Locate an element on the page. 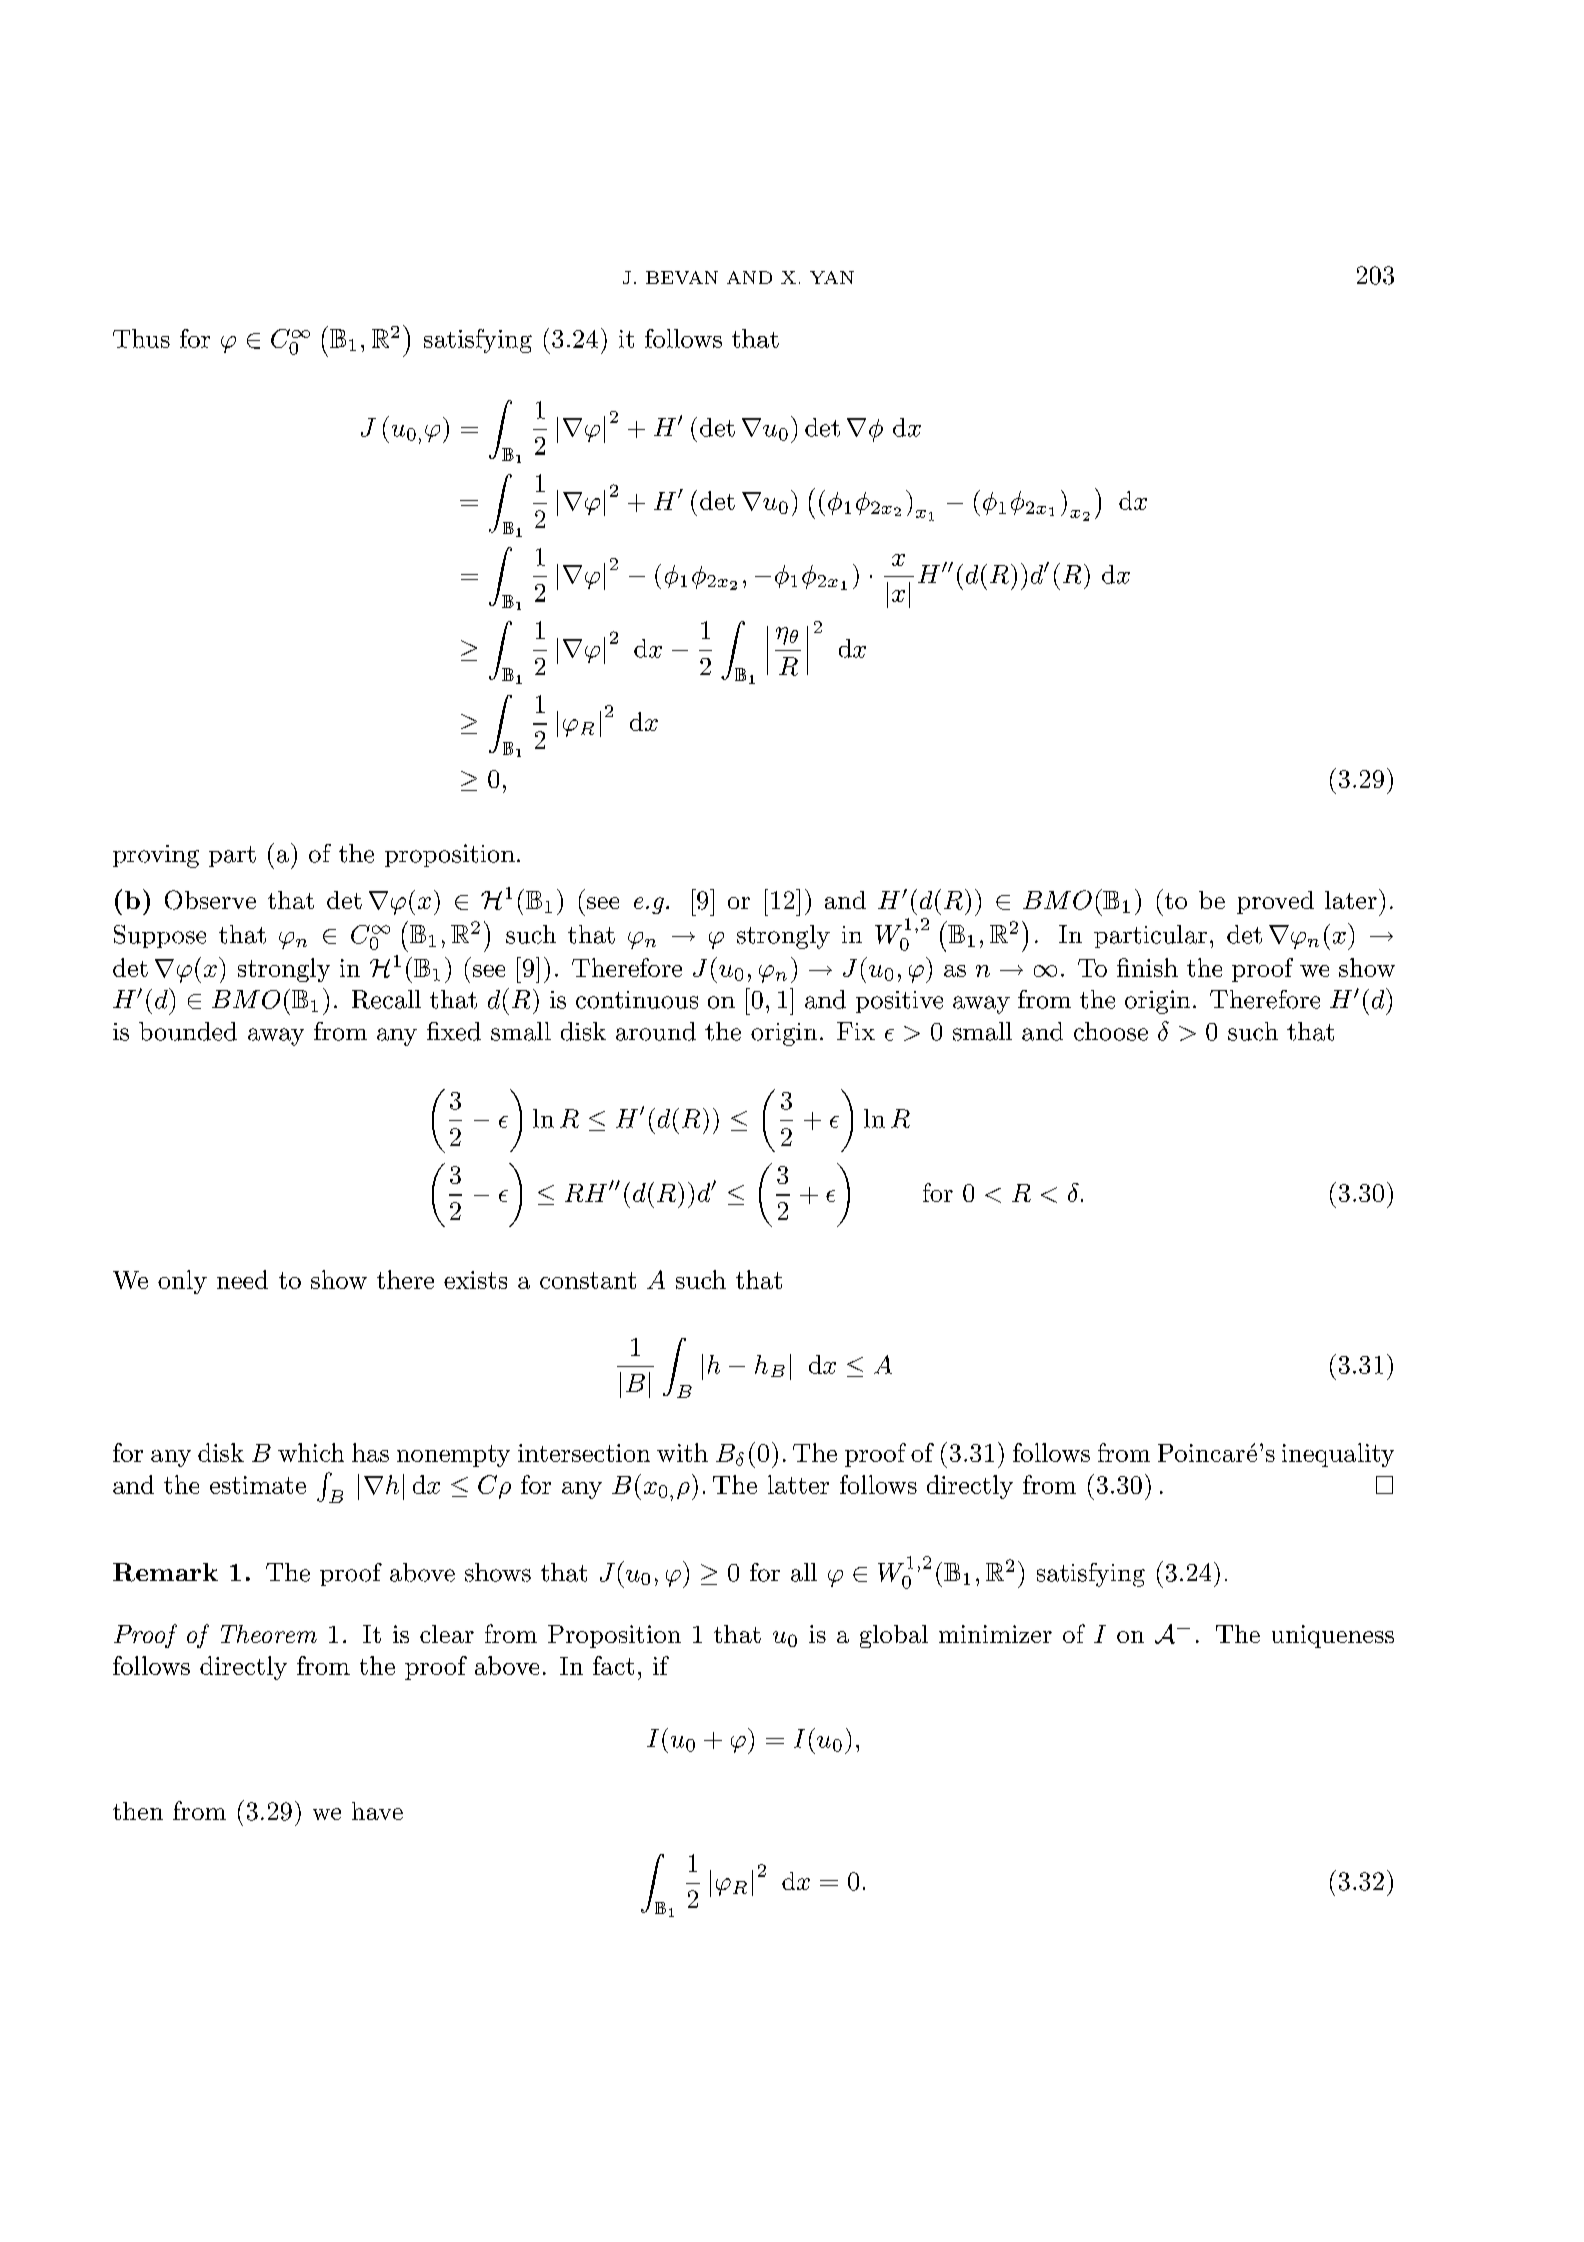 This document has width=1584, height=2242. bounded is located at coordinates (188, 1031).
